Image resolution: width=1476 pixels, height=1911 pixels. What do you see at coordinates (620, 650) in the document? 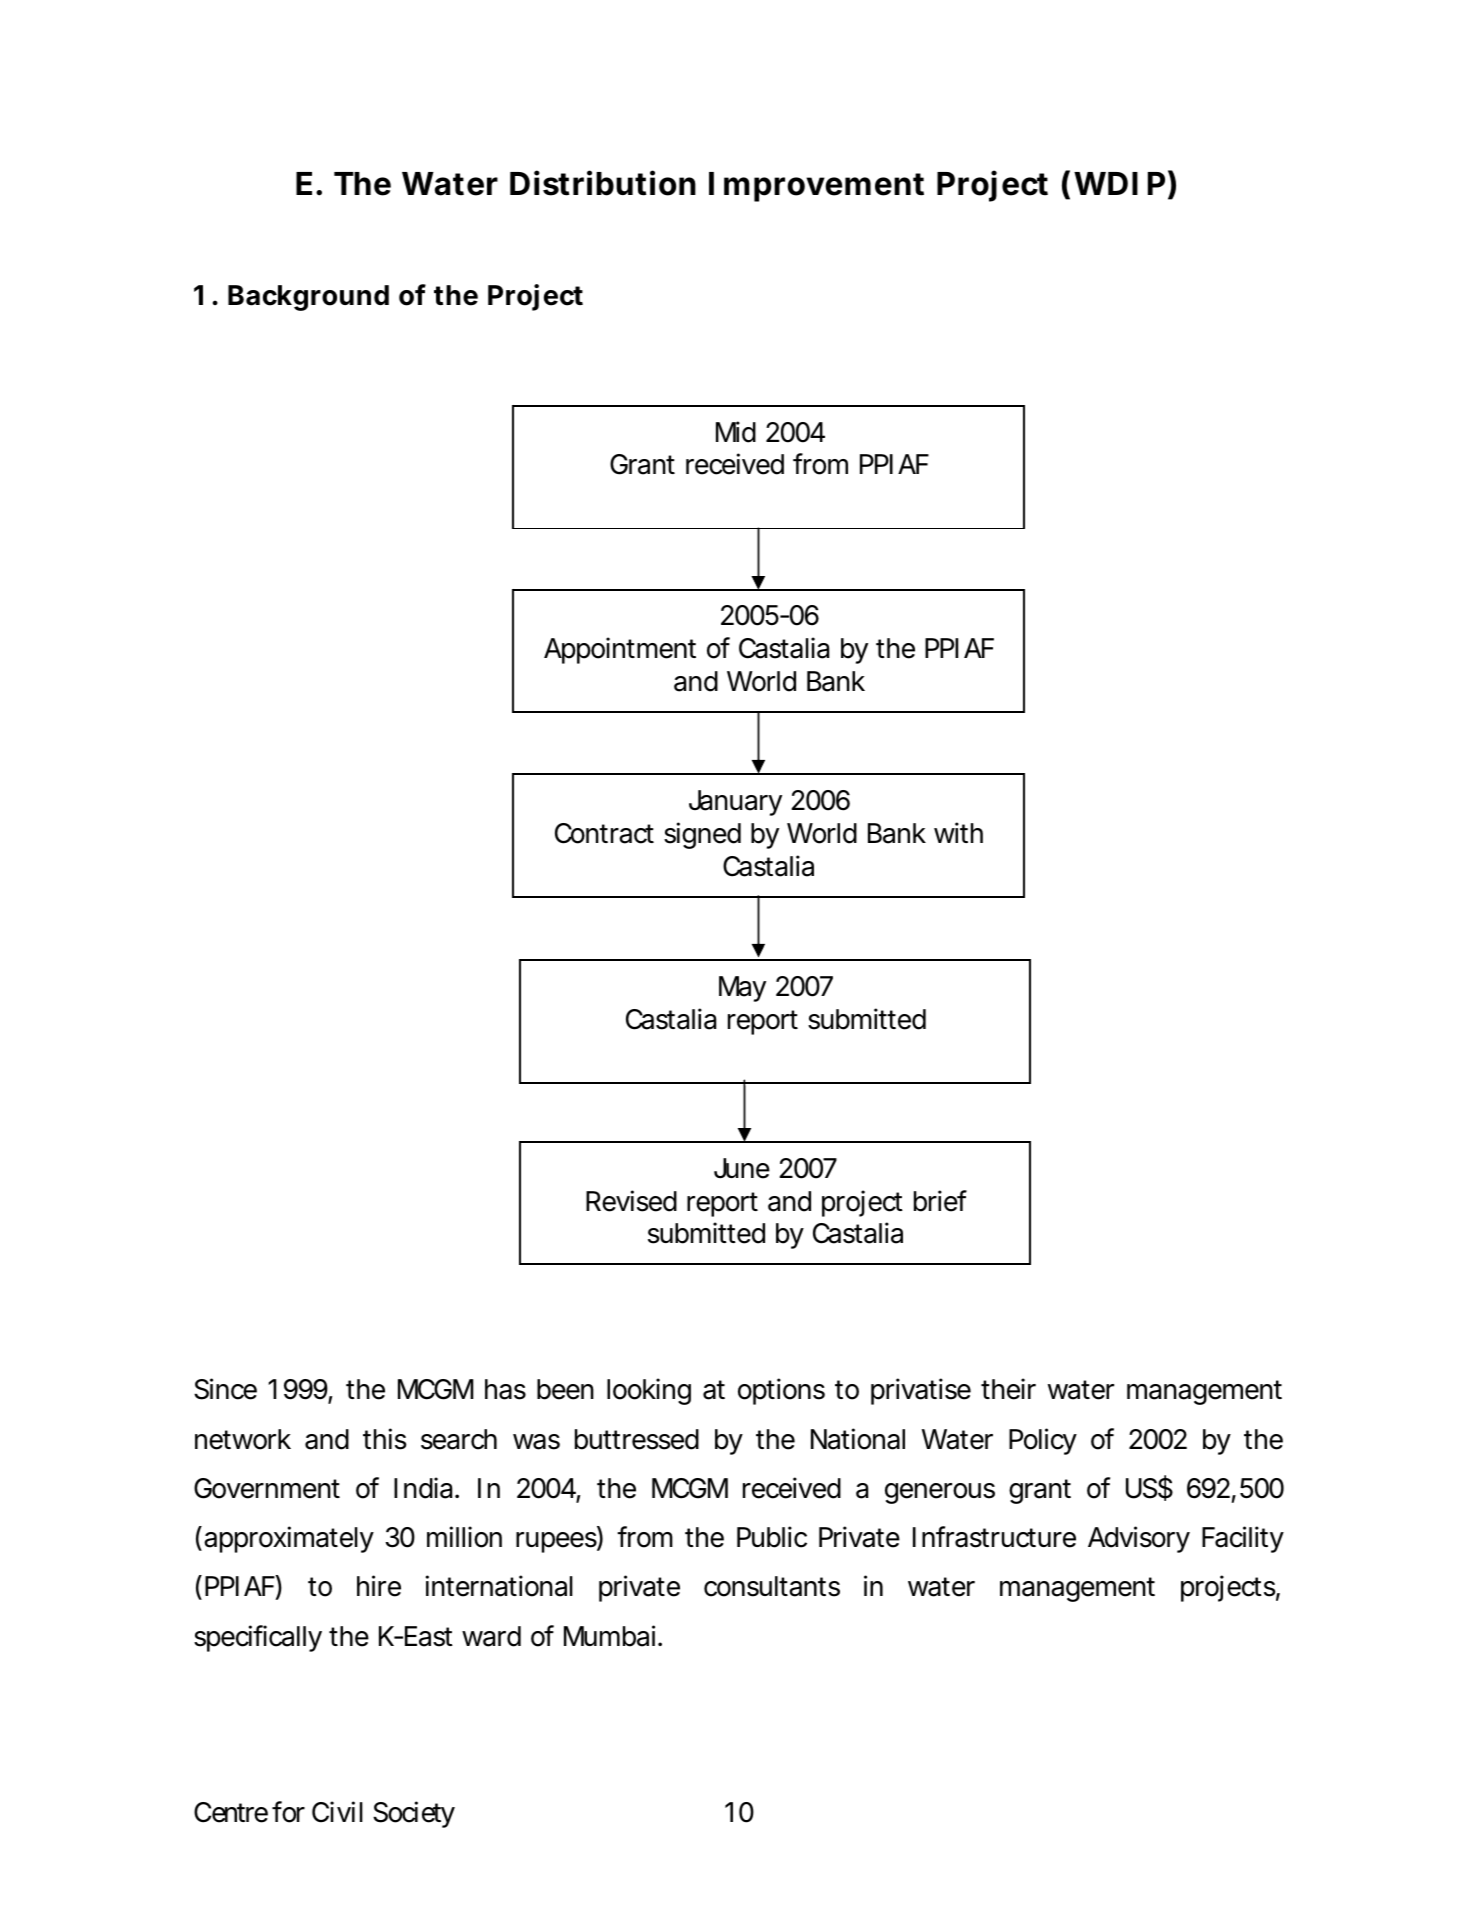
I see `Appointment` at bounding box center [620, 650].
